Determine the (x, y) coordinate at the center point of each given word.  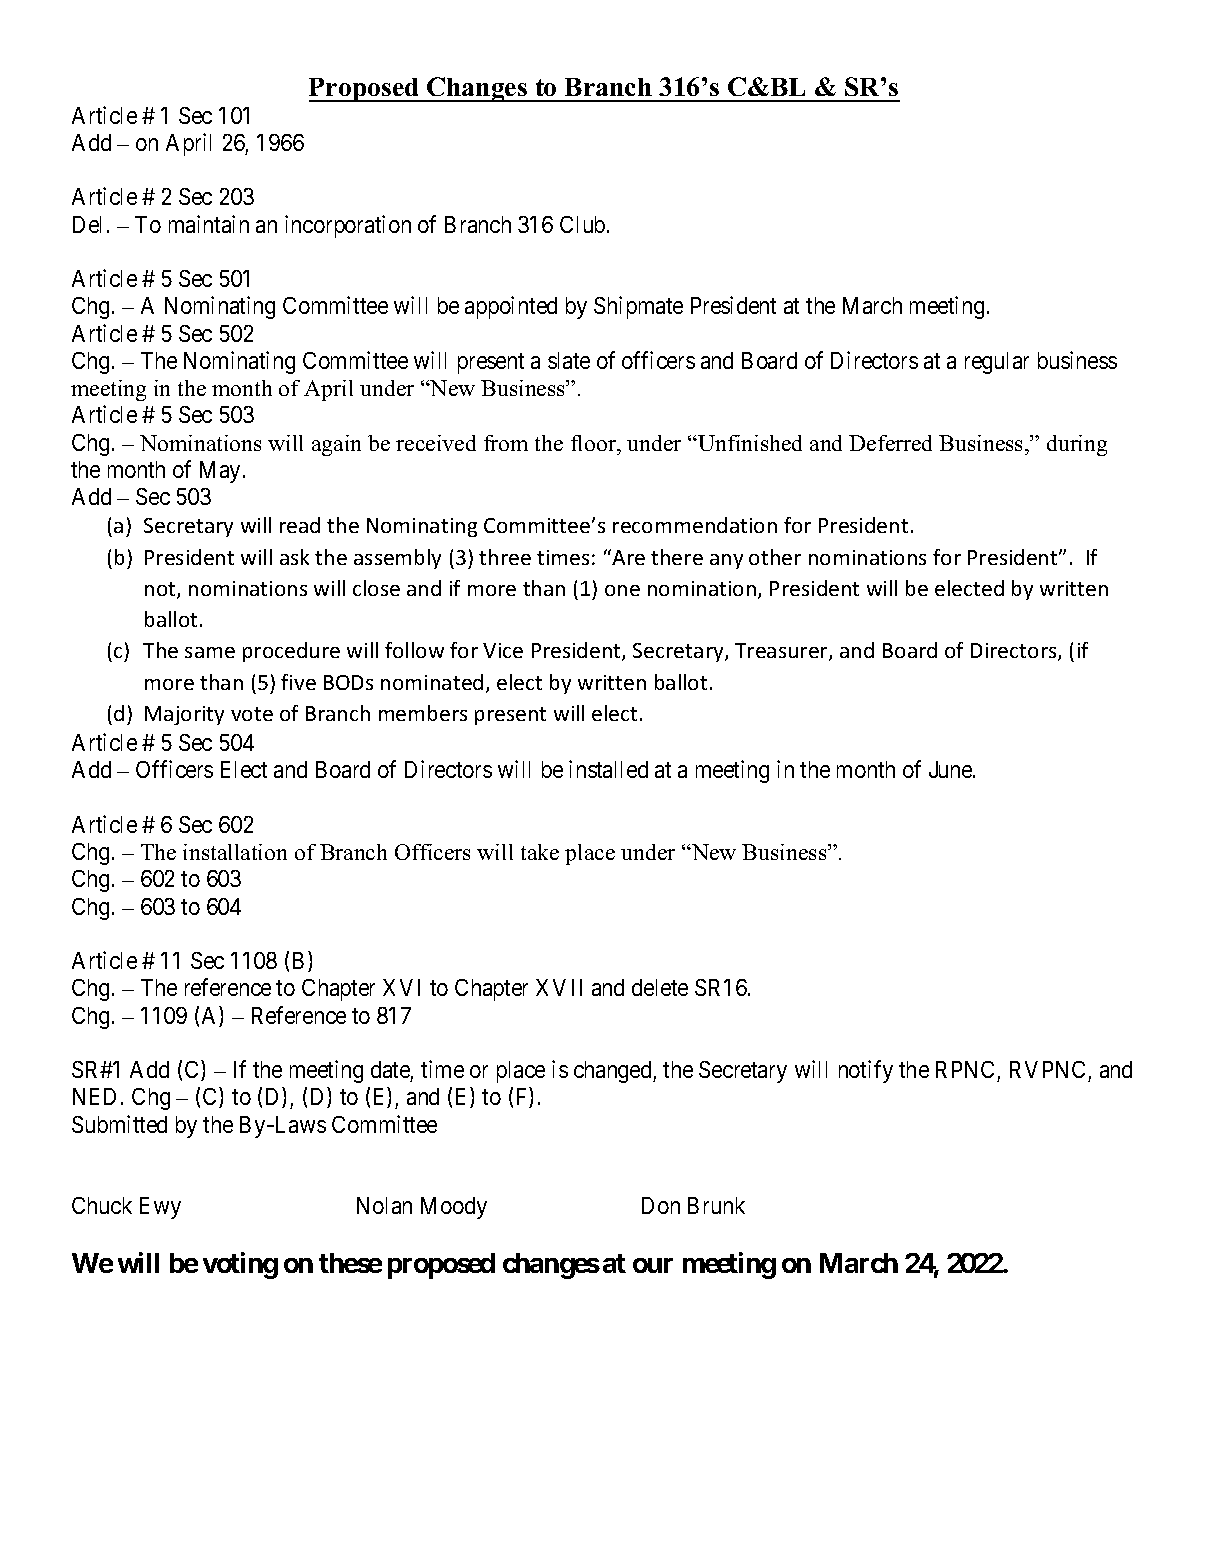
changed (614, 1072)
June (951, 769)
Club (582, 224)
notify (866, 1071)
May (222, 472)
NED (94, 1096)
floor (595, 443)
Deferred (890, 443)
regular (997, 363)
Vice (503, 650)
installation (235, 852)
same (210, 652)
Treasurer (782, 652)
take (540, 852)
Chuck (102, 1205)
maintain (209, 224)
